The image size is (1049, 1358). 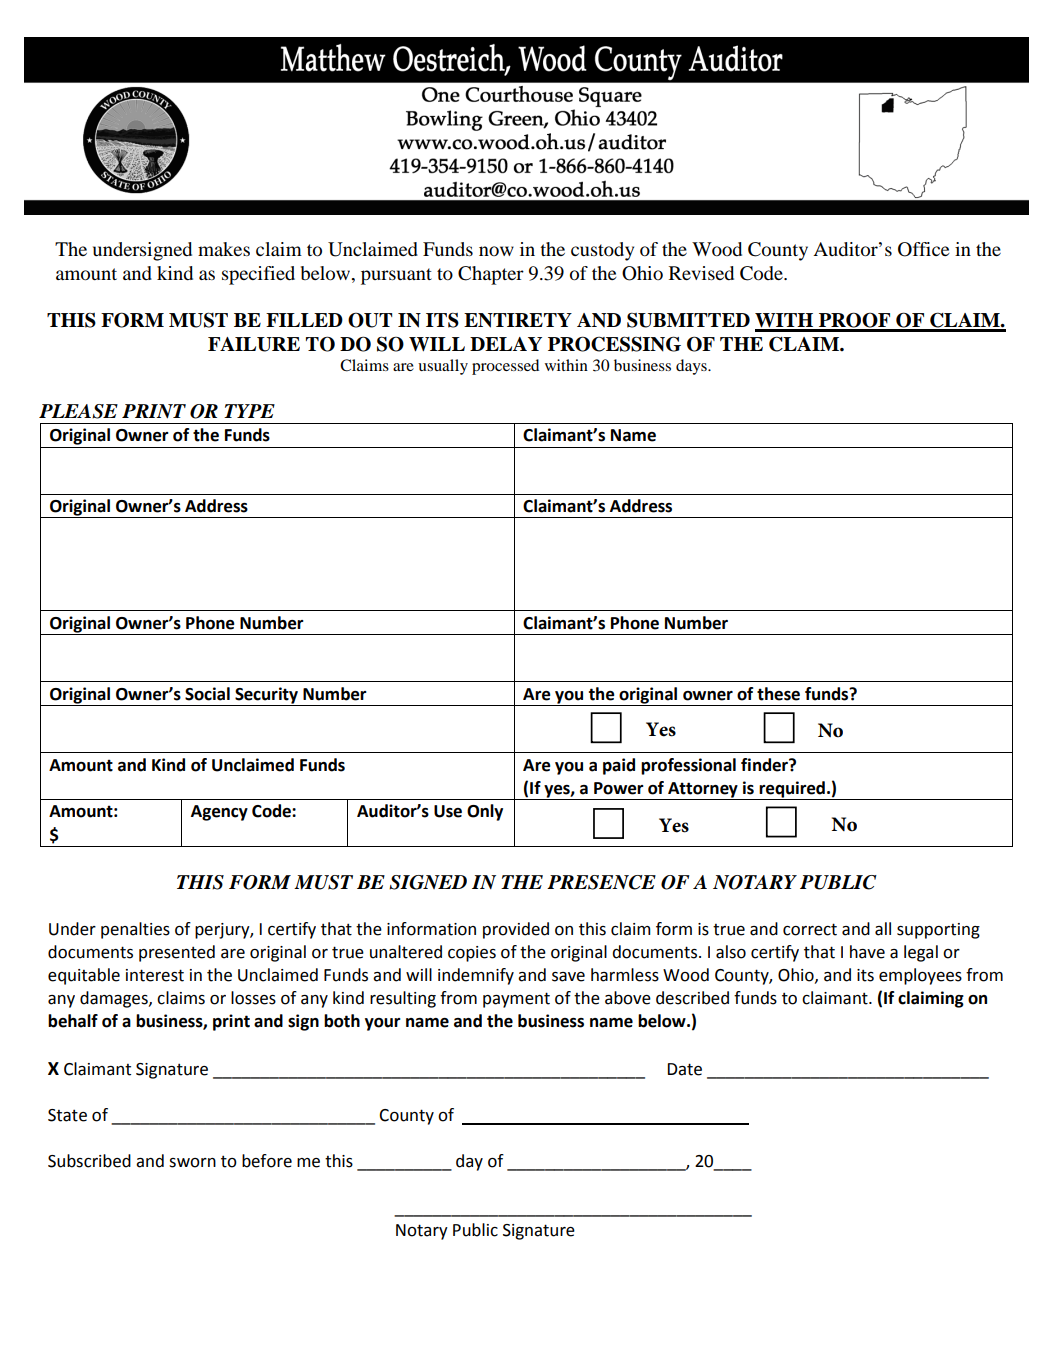 What do you see at coordinates (778, 694) in the page?
I see `these` at bounding box center [778, 694].
